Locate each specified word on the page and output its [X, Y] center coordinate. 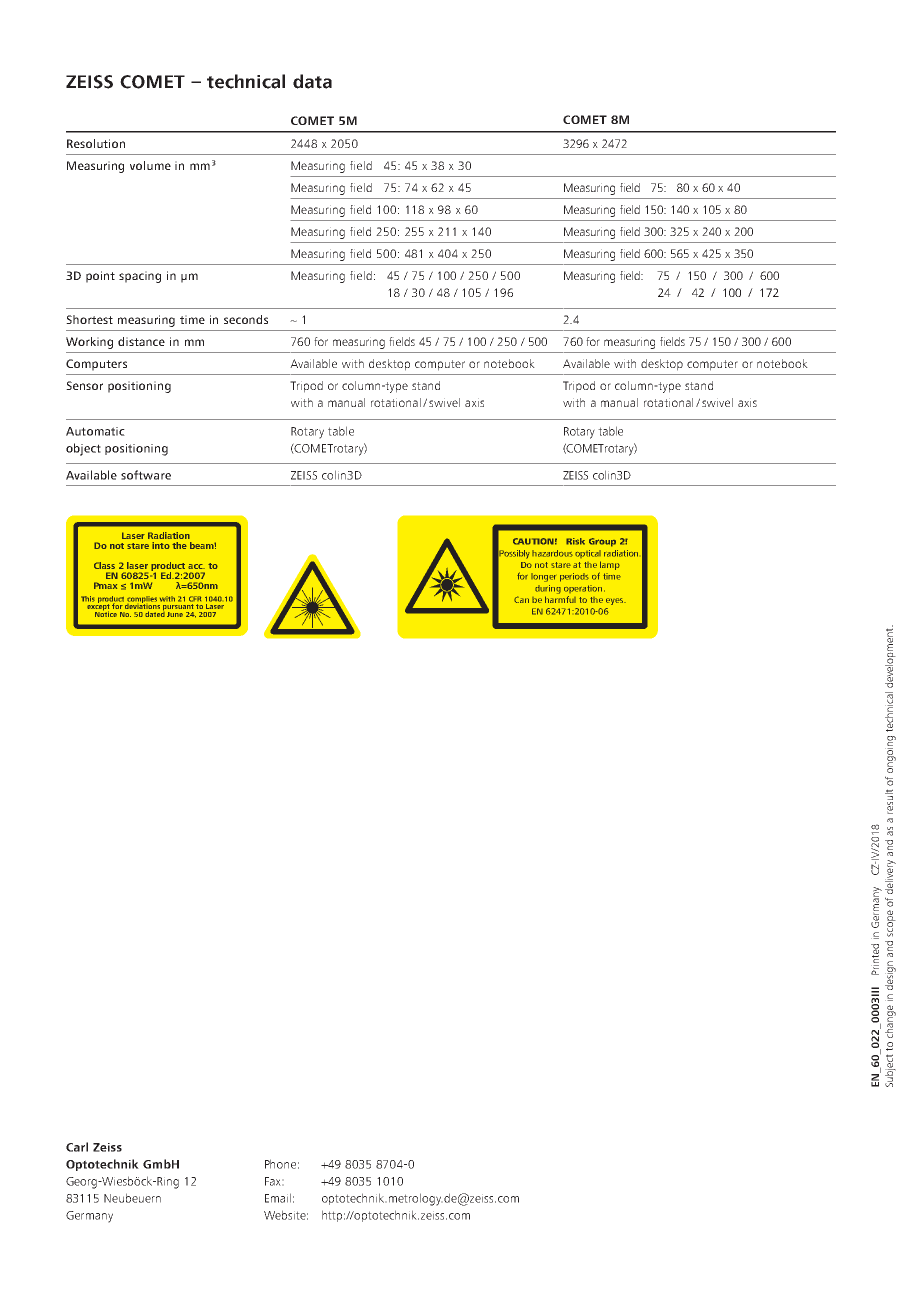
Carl [77, 1147]
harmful [560, 599]
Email [278, 1198]
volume [150, 165]
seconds [246, 319]
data [312, 81]
